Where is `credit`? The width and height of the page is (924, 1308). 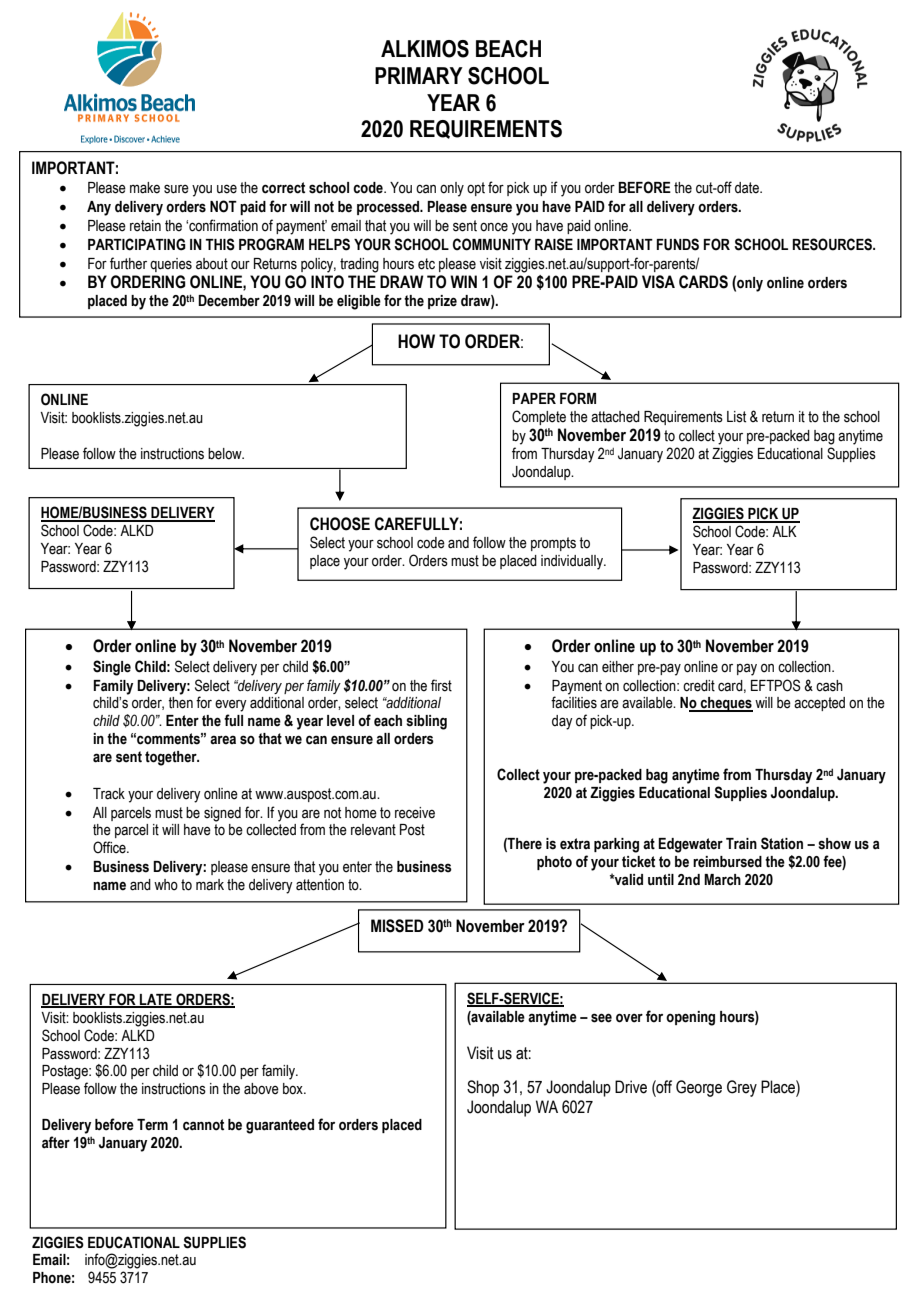 credit is located at coordinates (699, 686).
